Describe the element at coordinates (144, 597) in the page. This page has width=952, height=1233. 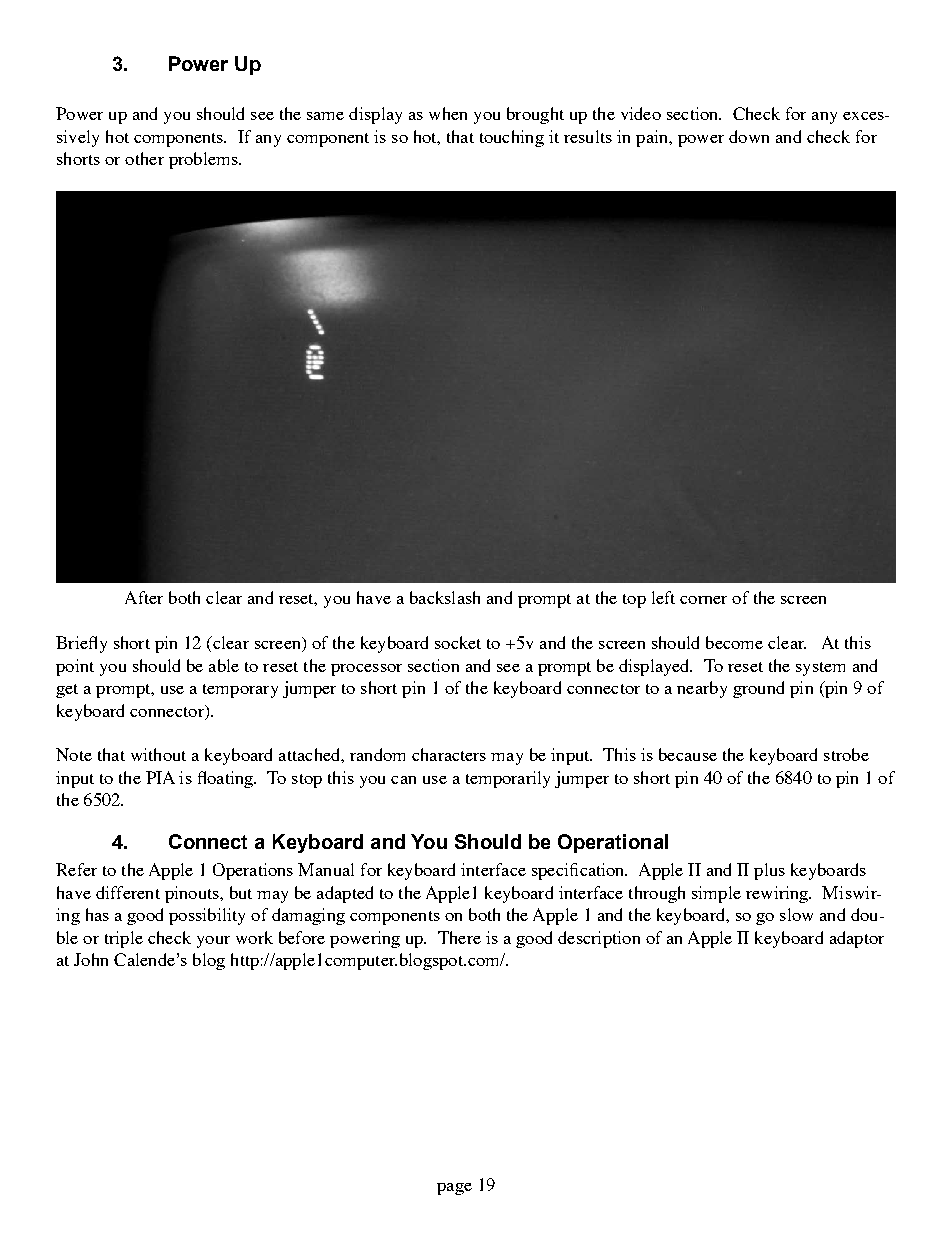
I see `After` at that location.
